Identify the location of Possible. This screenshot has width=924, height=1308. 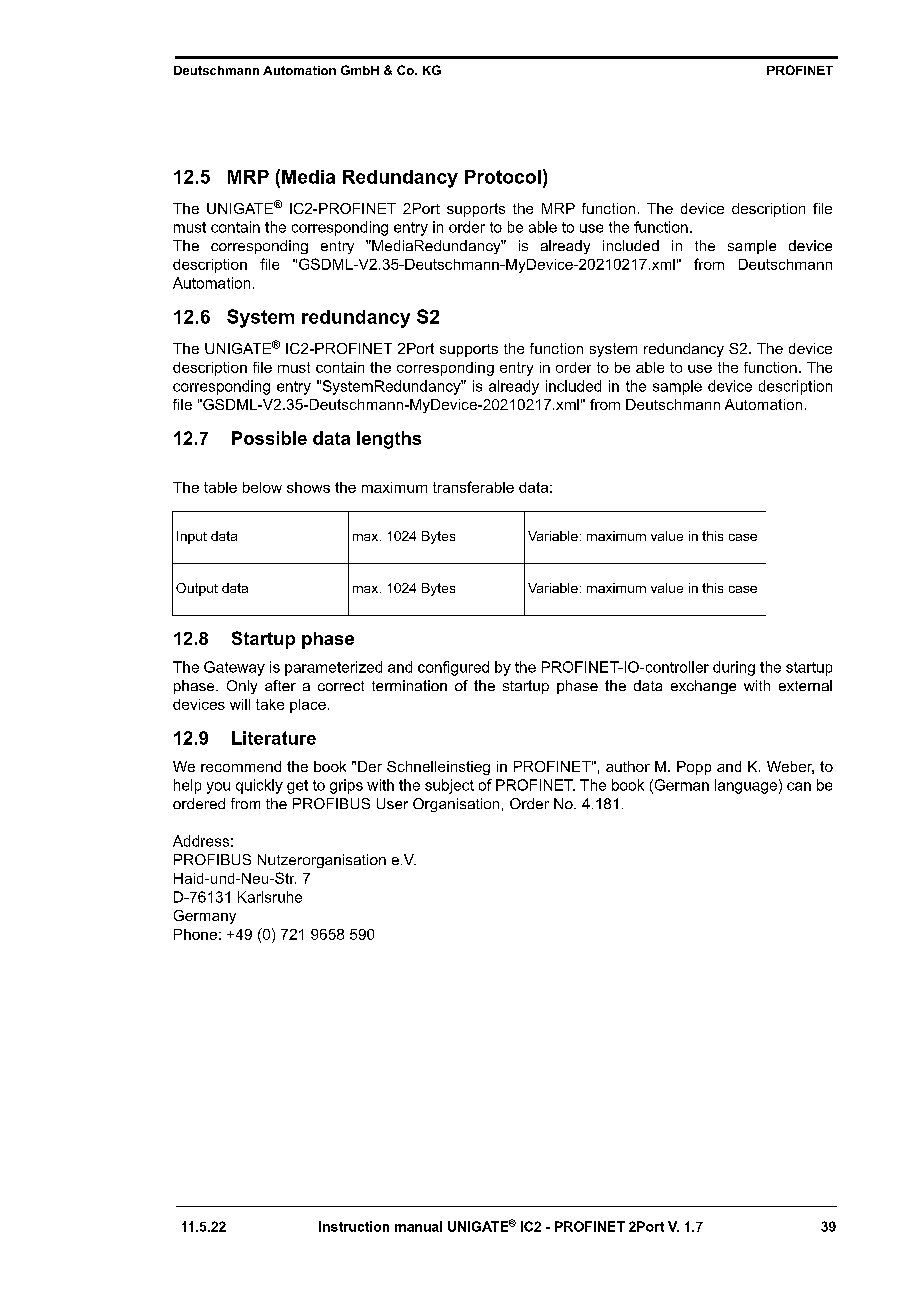
(269, 438).
